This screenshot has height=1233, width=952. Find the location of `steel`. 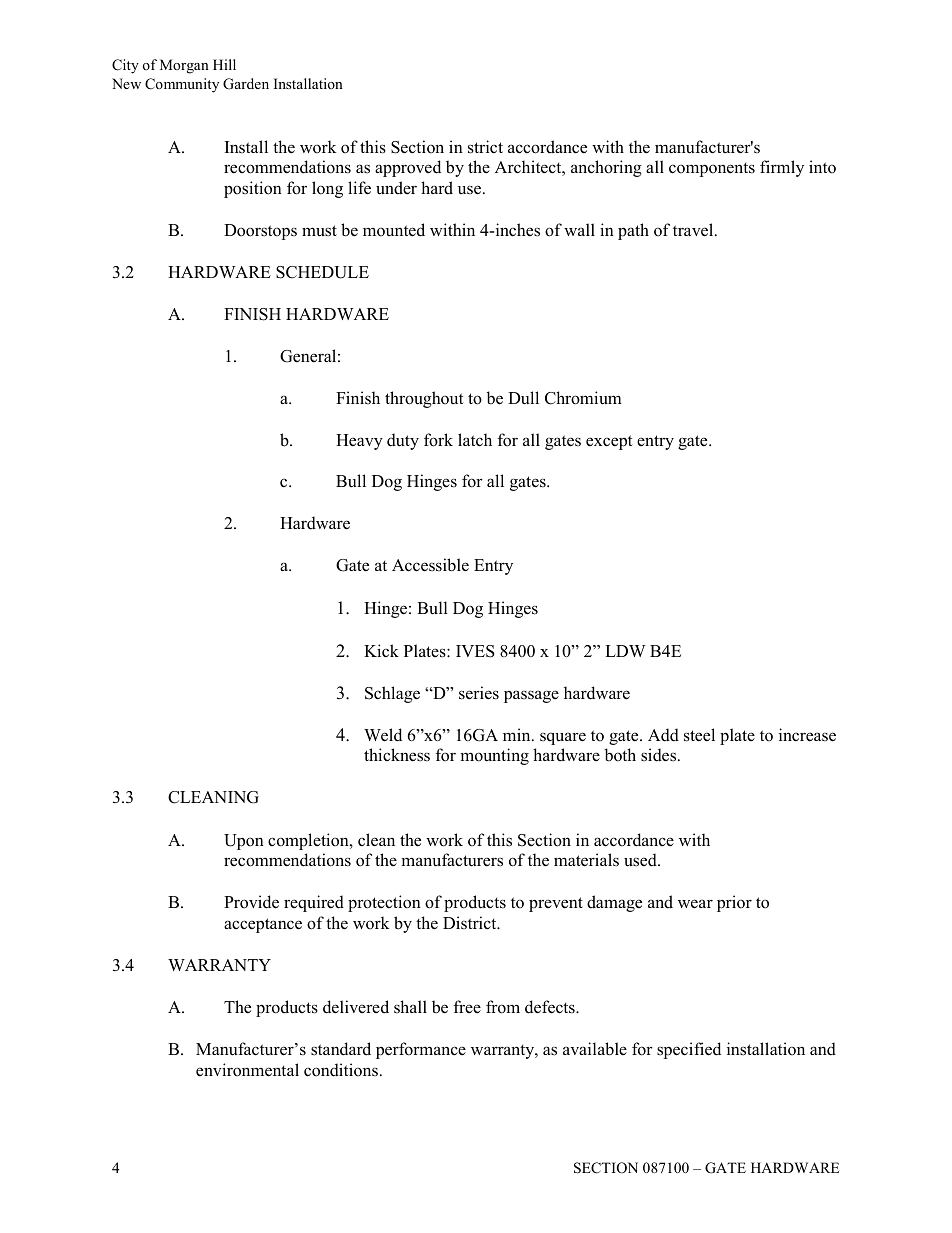

steel is located at coordinates (699, 735).
